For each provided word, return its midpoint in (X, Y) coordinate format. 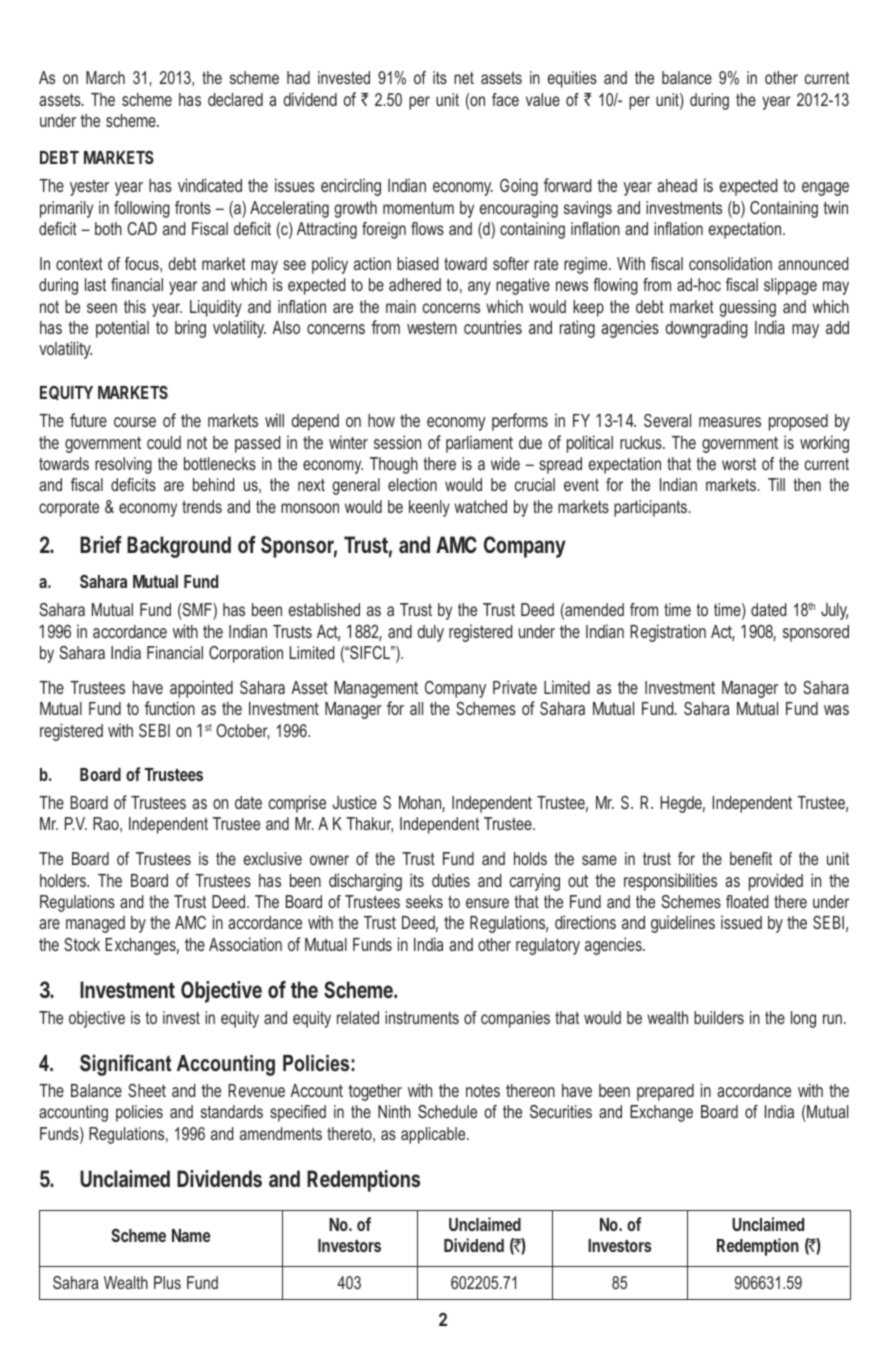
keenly (429, 508)
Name (191, 1235)
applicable (434, 1135)
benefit (751, 858)
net (464, 78)
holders (64, 880)
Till (776, 484)
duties (451, 880)
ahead (677, 185)
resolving (123, 465)
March (105, 77)
